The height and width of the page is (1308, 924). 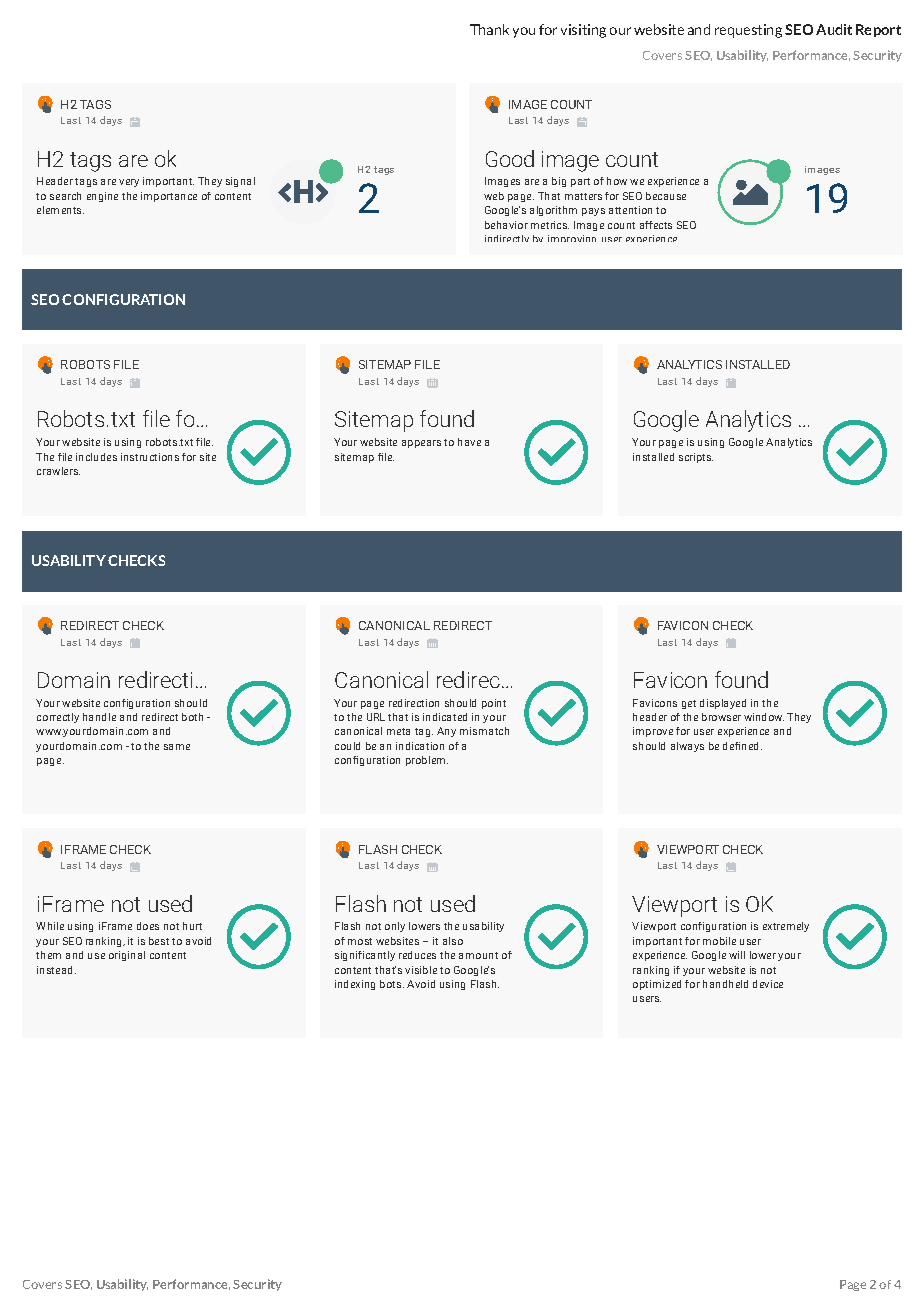 What do you see at coordinates (489, 29) in the page?
I see `Thank` at bounding box center [489, 29].
